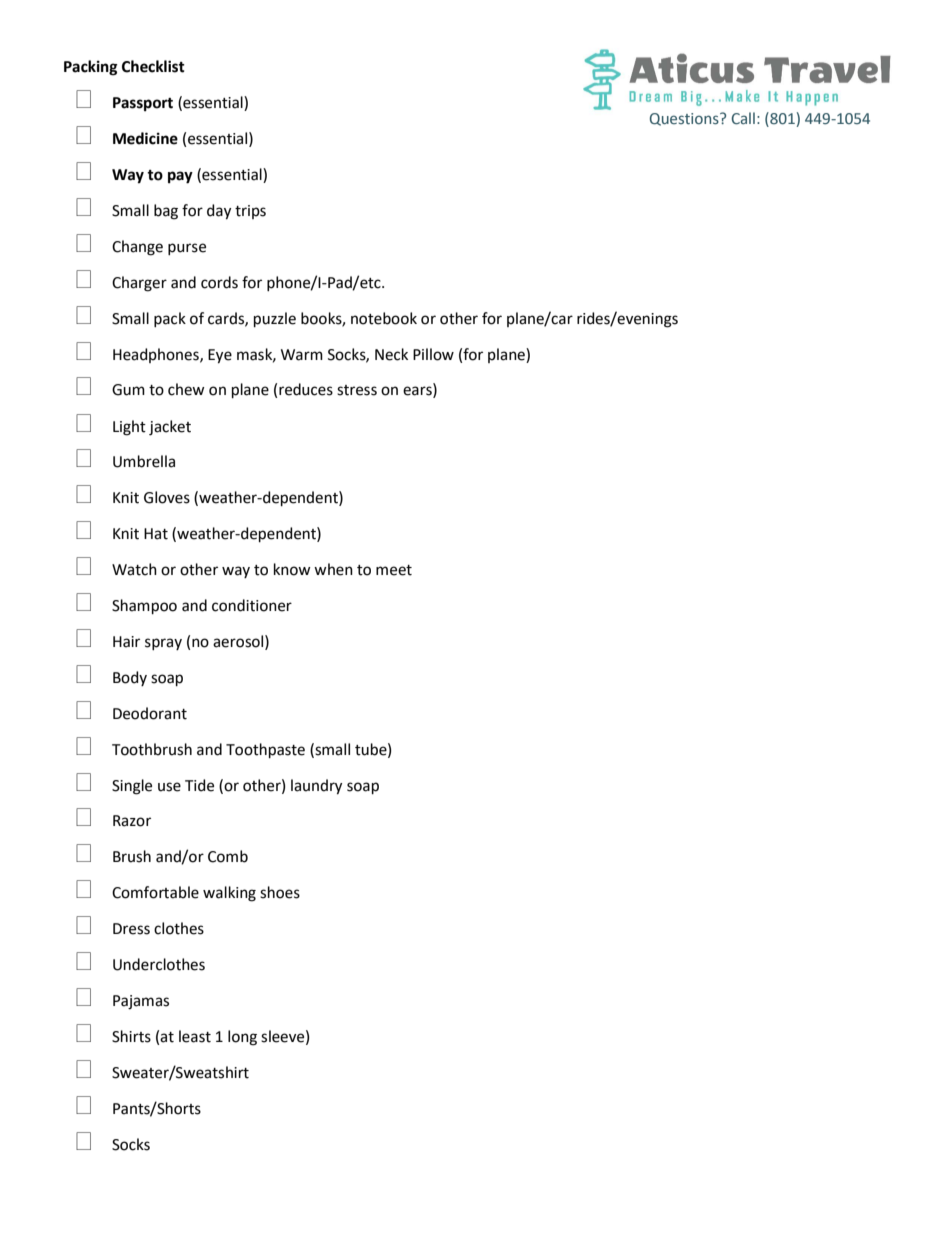 Image resolution: width=952 pixels, height=1233 pixels. Describe the element at coordinates (195, 1036) in the screenshot. I see `least` at that location.
